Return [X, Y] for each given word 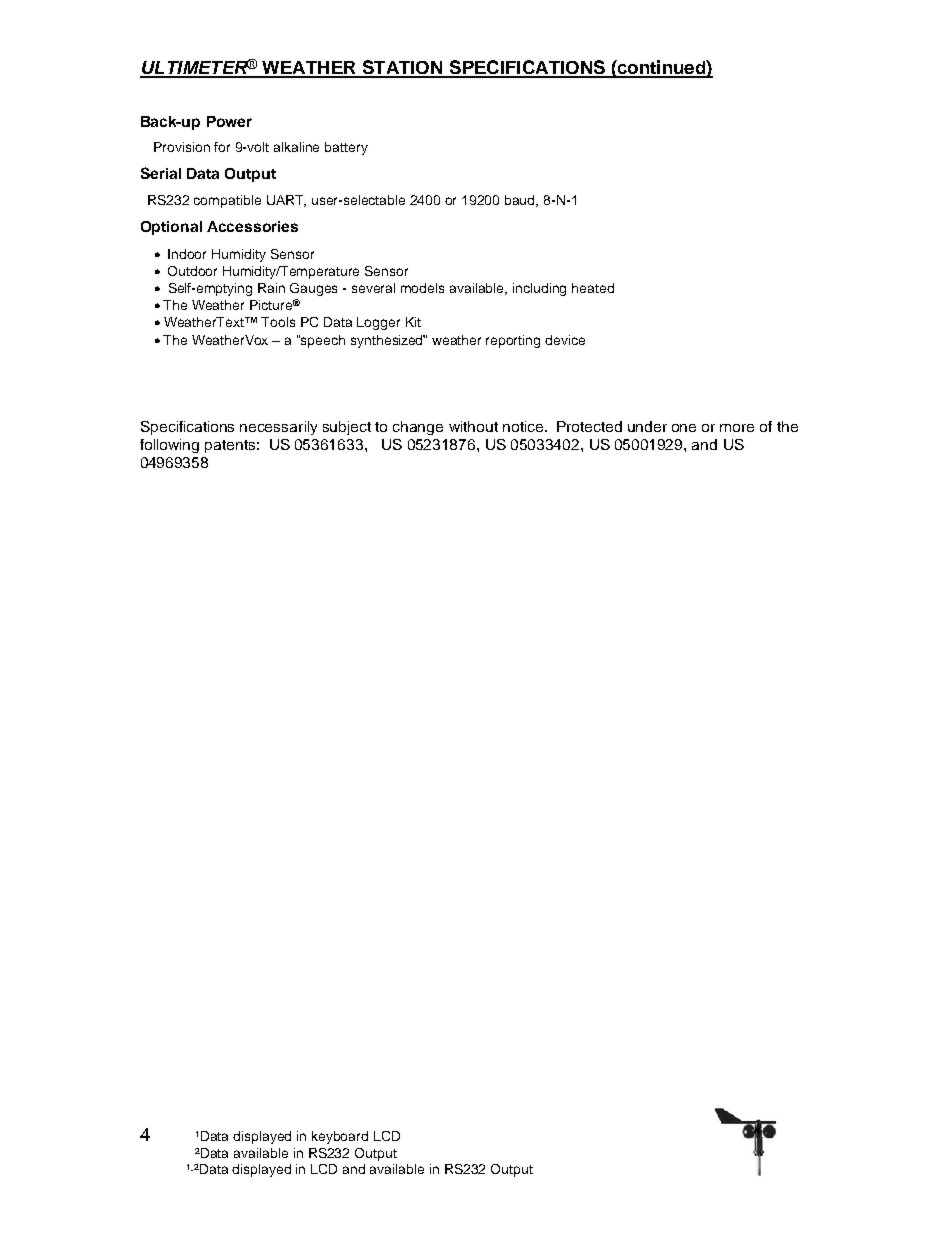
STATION [402, 68]
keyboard [340, 1137]
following [169, 446]
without [473, 426]
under [647, 426]
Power [229, 121]
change [418, 428]
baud [521, 201]
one [684, 428]
